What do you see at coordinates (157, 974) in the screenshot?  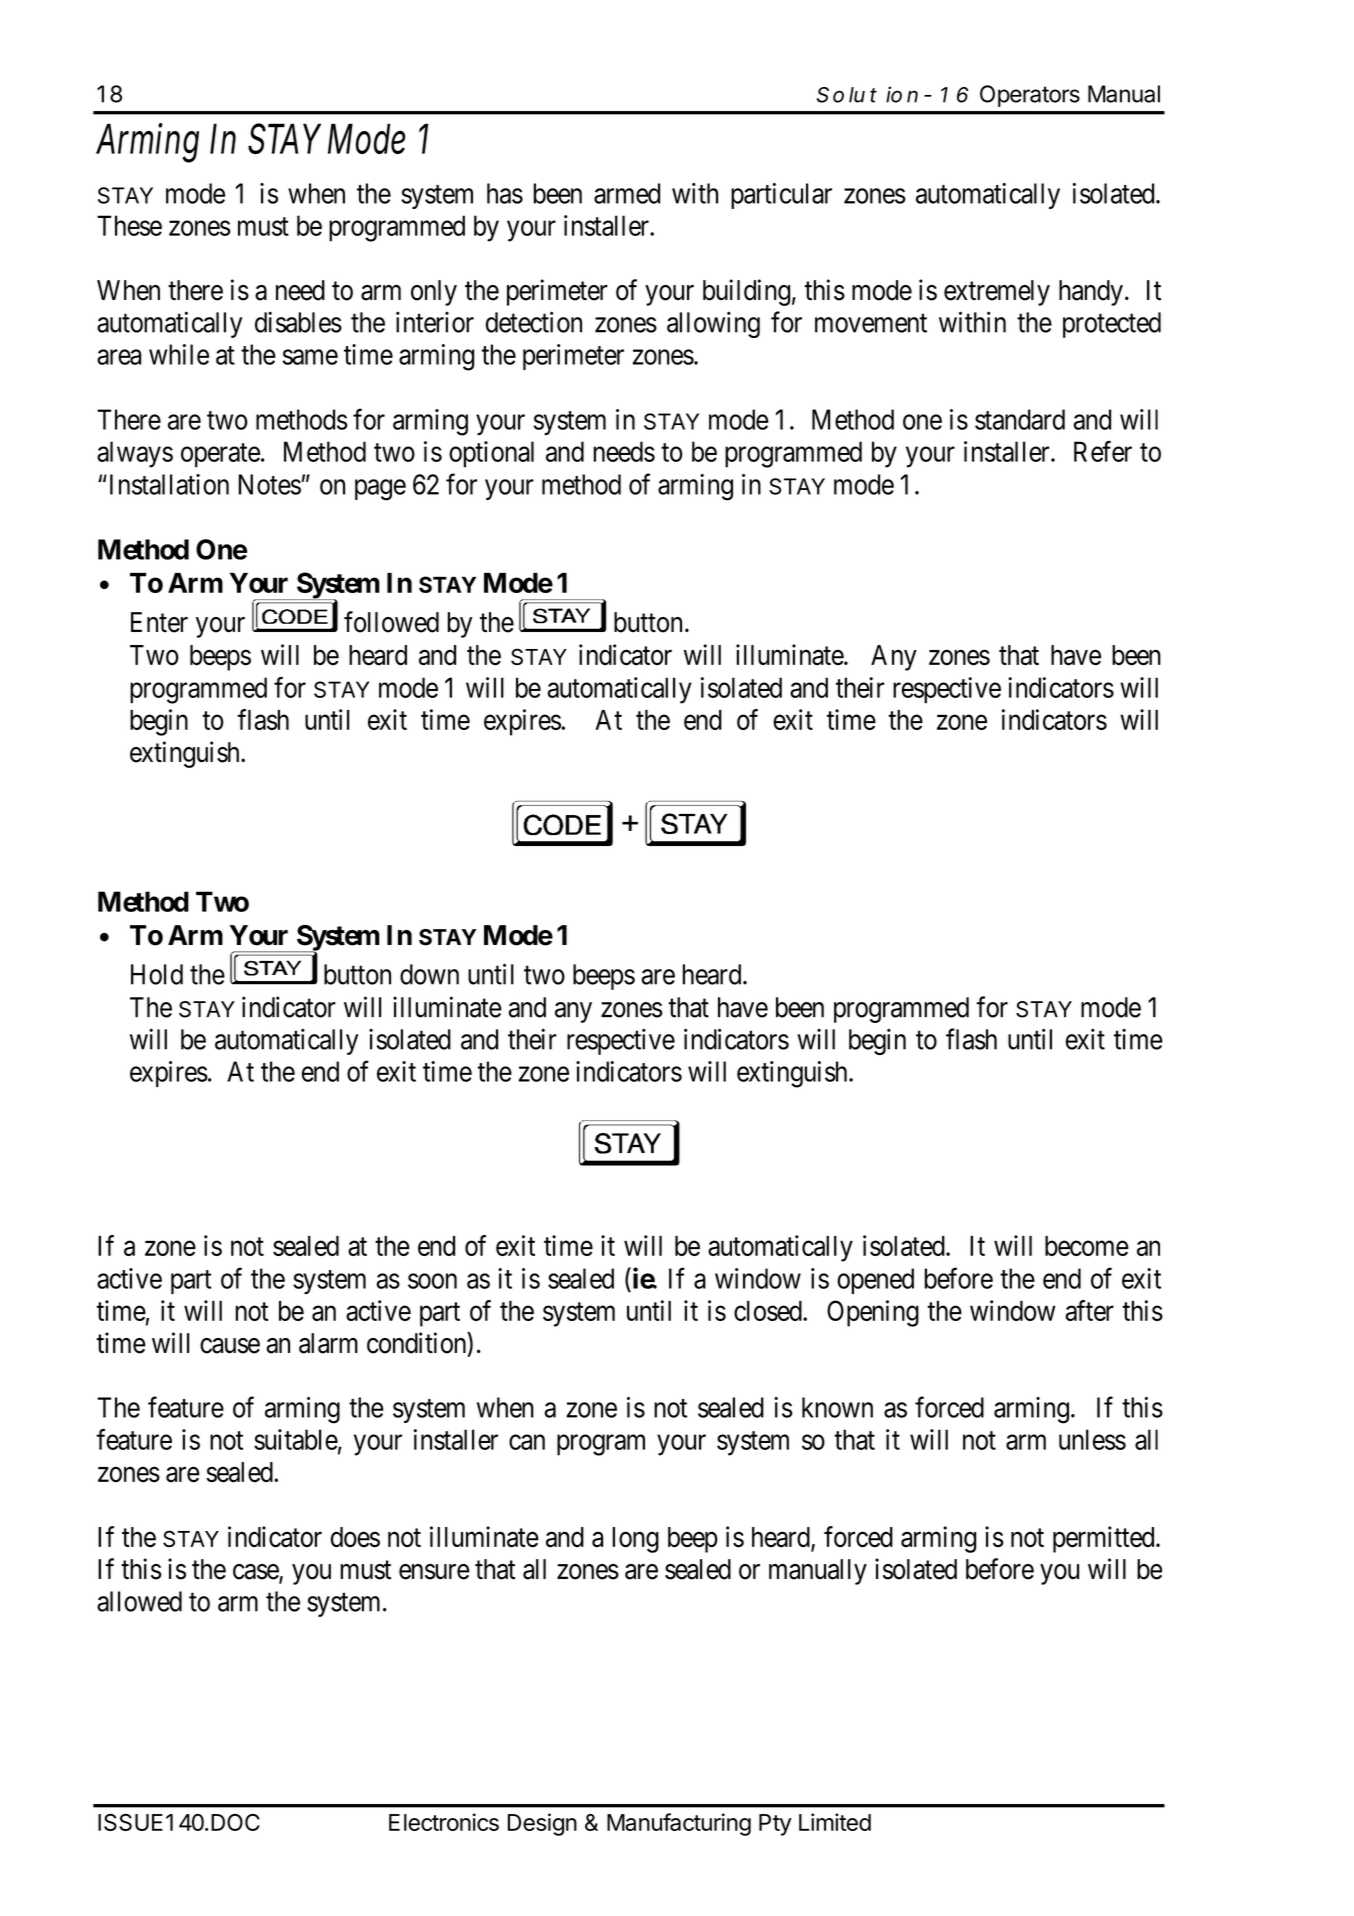 I see `Hold` at bounding box center [157, 974].
